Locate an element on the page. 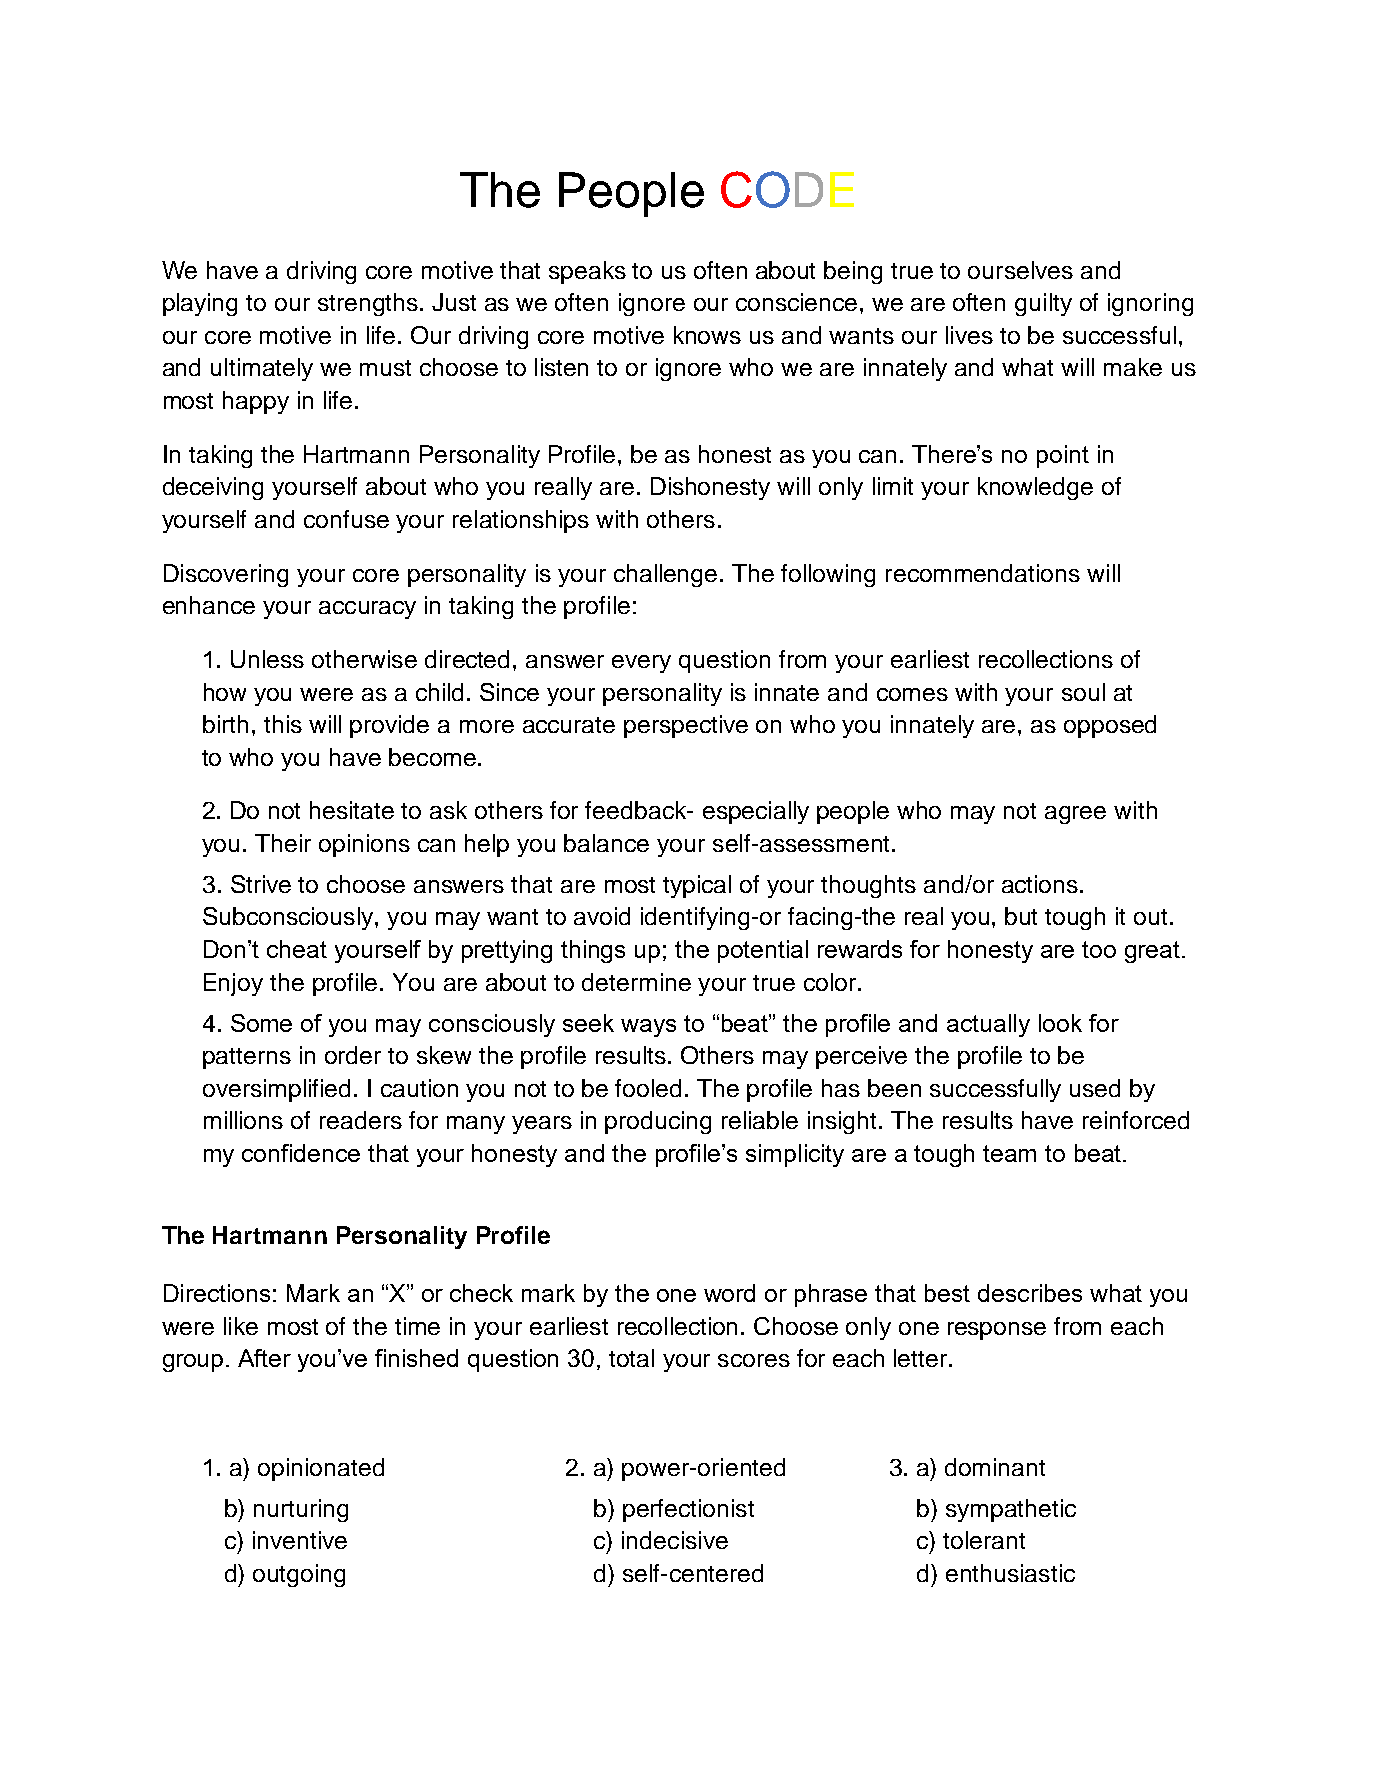  typical is located at coordinates (697, 886).
